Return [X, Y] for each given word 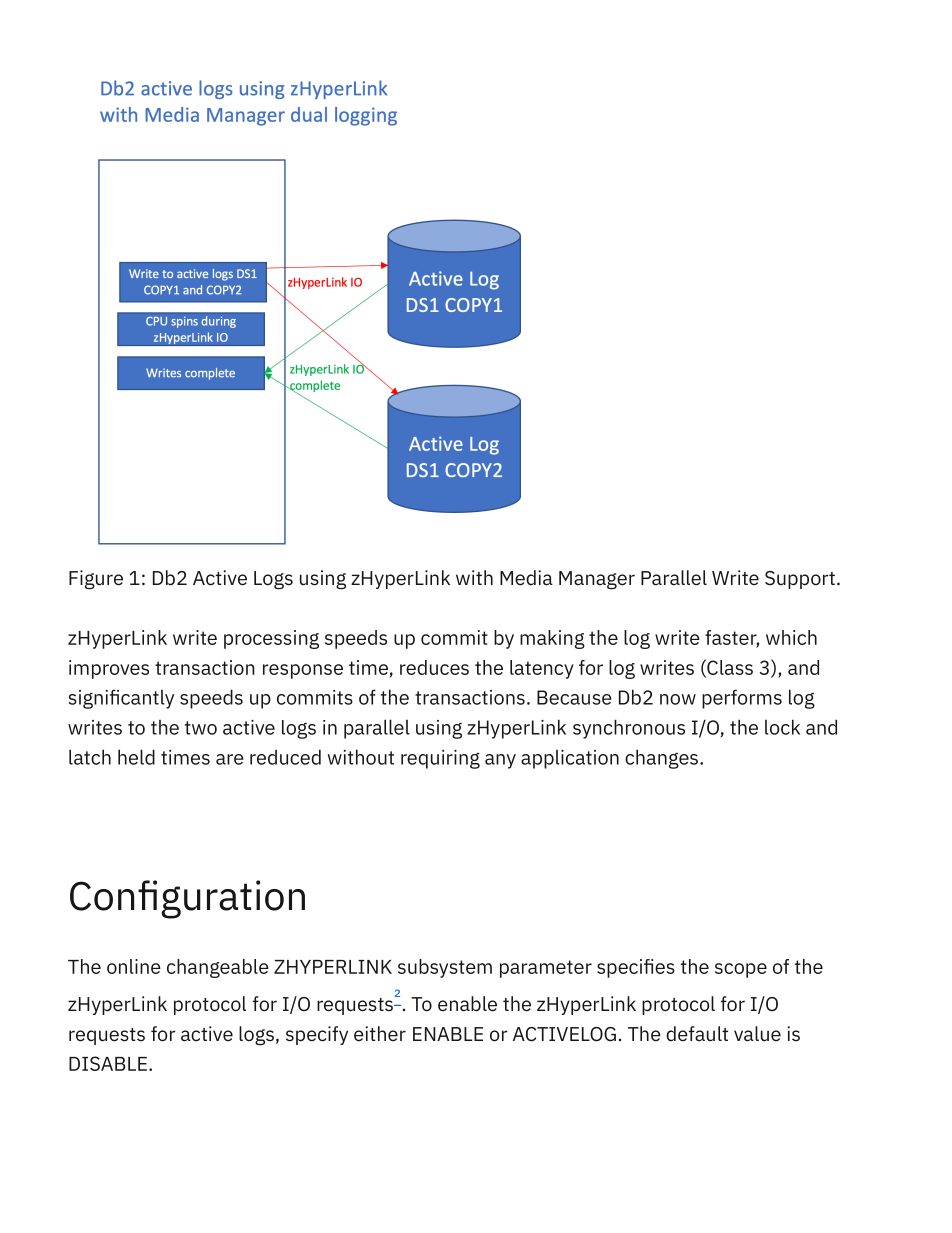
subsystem [445, 968]
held [136, 757]
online [134, 966]
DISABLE [108, 1063]
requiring [440, 759]
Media [526, 578]
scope [741, 970]
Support [800, 580]
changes [661, 759]
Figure [96, 580]
